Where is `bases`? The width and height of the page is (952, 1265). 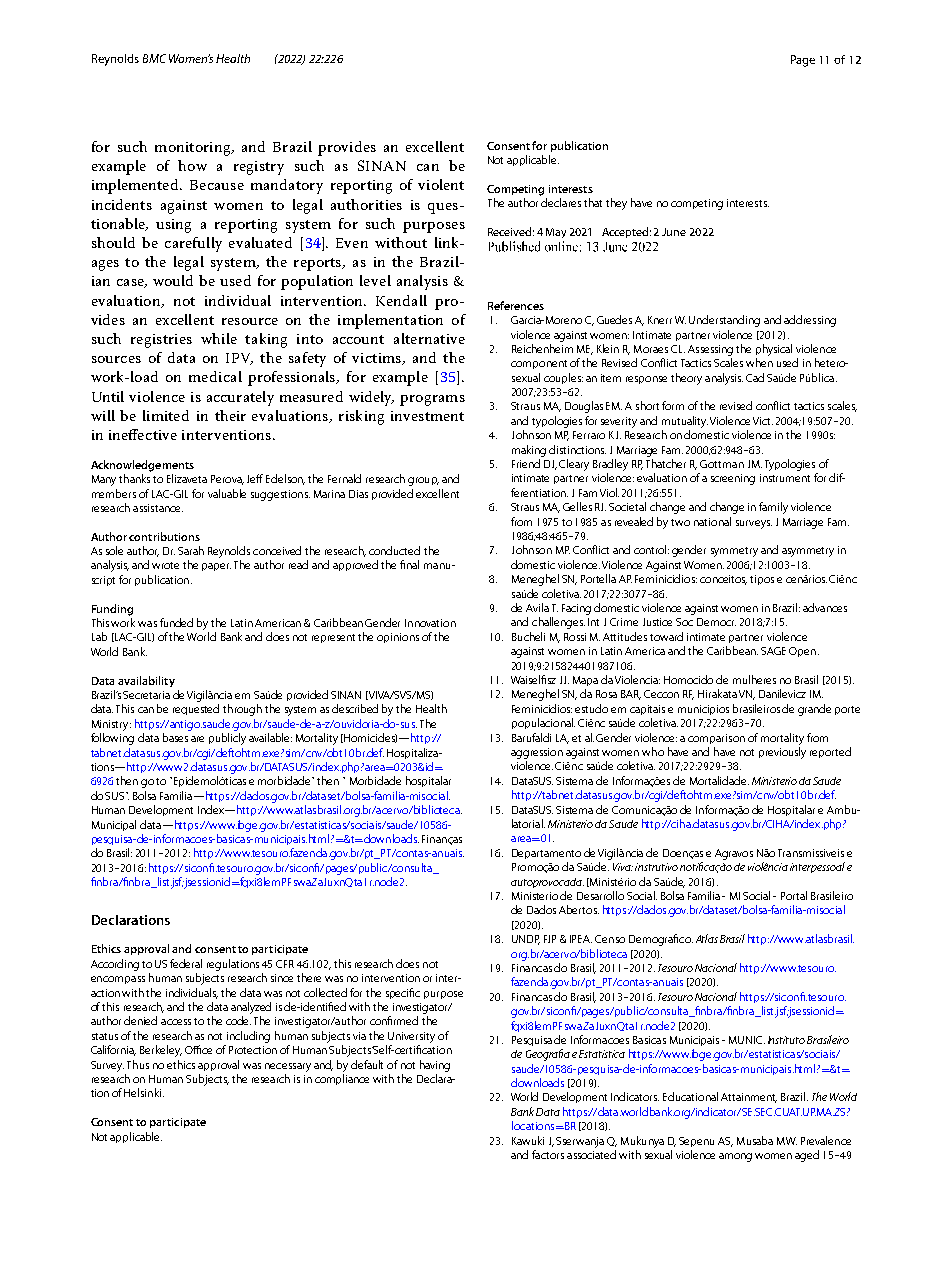
bases is located at coordinates (175, 737).
